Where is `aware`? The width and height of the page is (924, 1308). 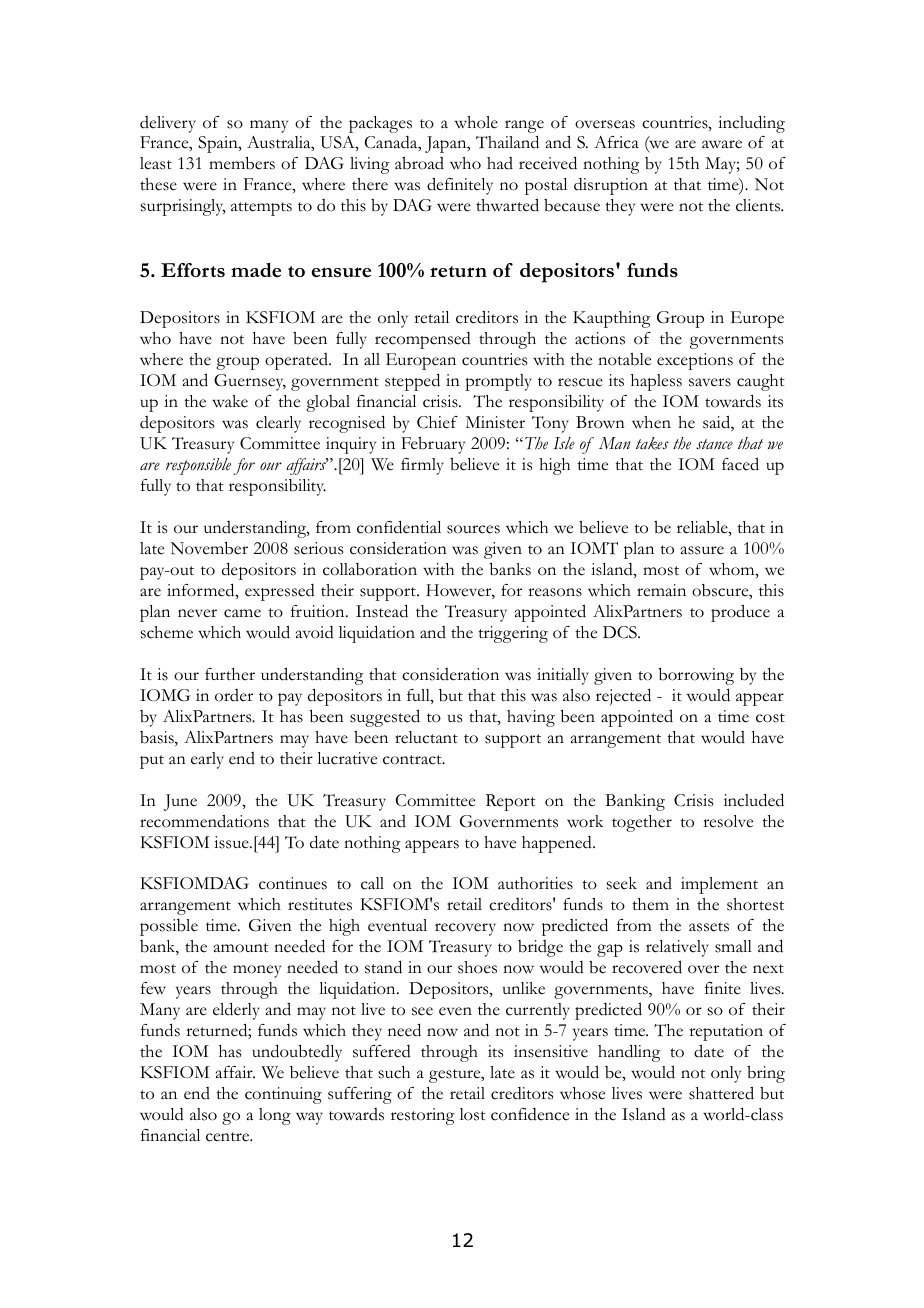 aware is located at coordinates (722, 144).
